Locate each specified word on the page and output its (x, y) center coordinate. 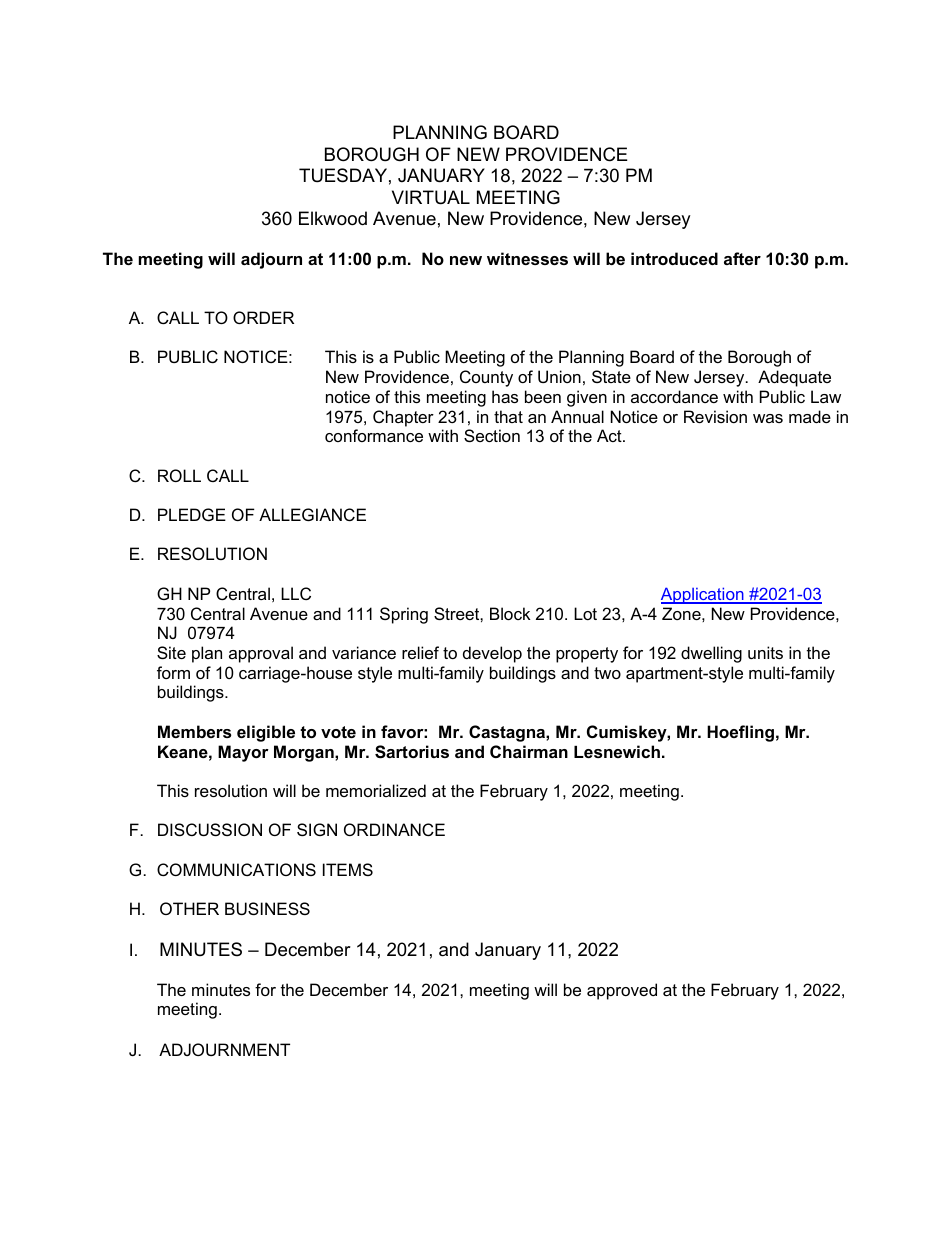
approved (622, 991)
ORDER (263, 317)
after (742, 258)
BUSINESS (267, 908)
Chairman (529, 751)
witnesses (527, 258)
